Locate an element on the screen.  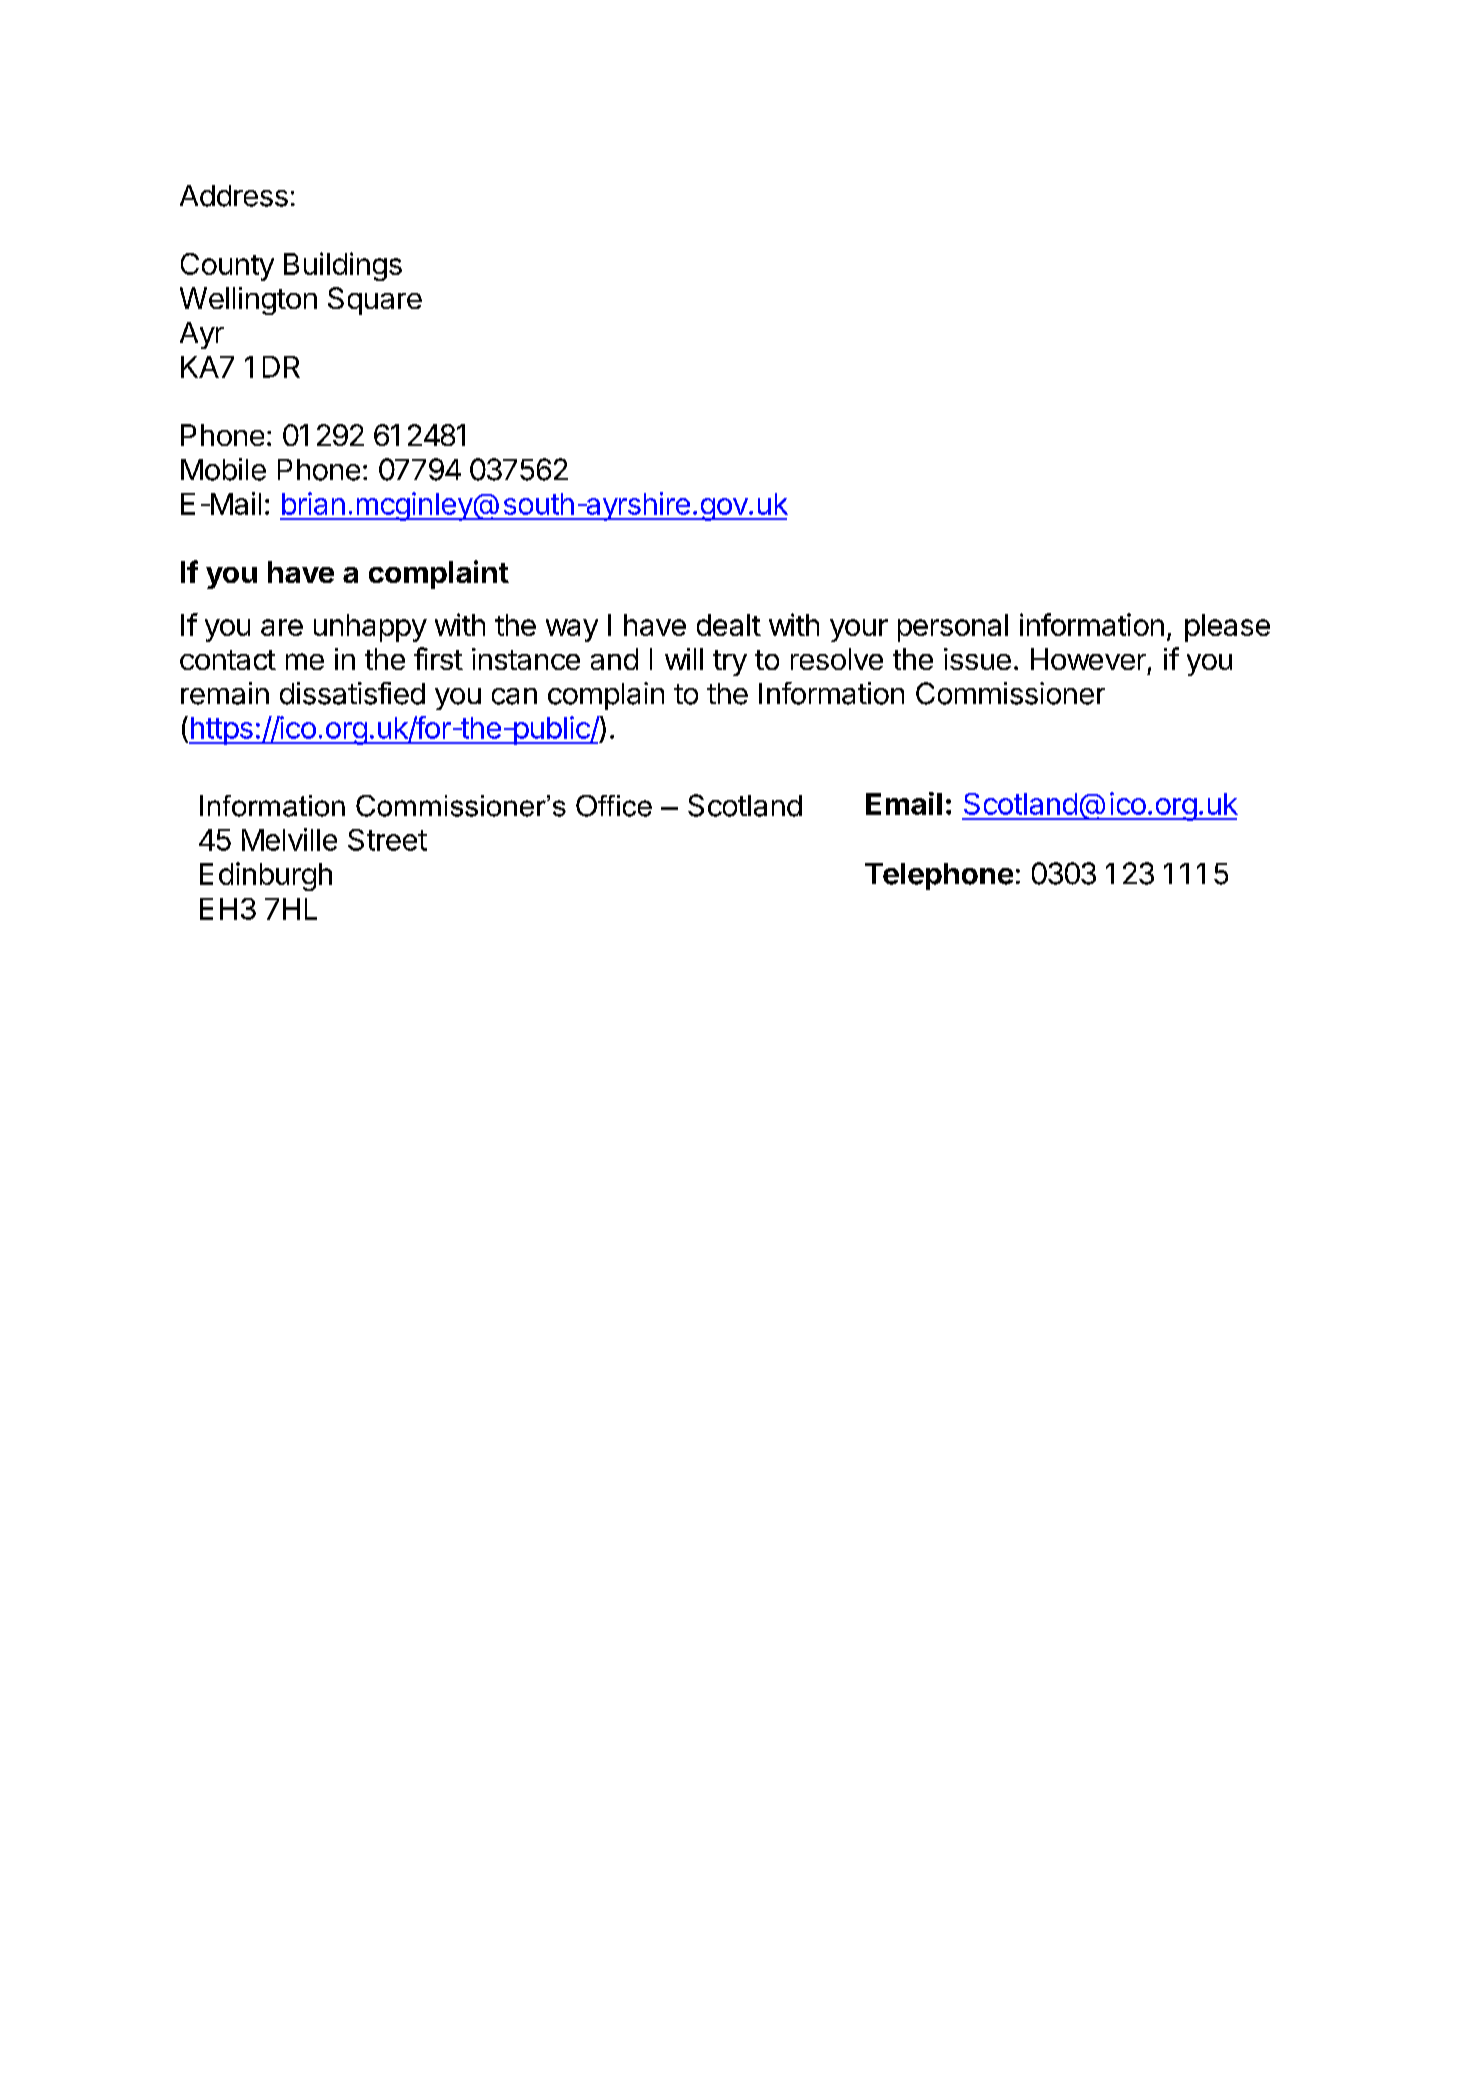
Street is located at coordinates (387, 840).
